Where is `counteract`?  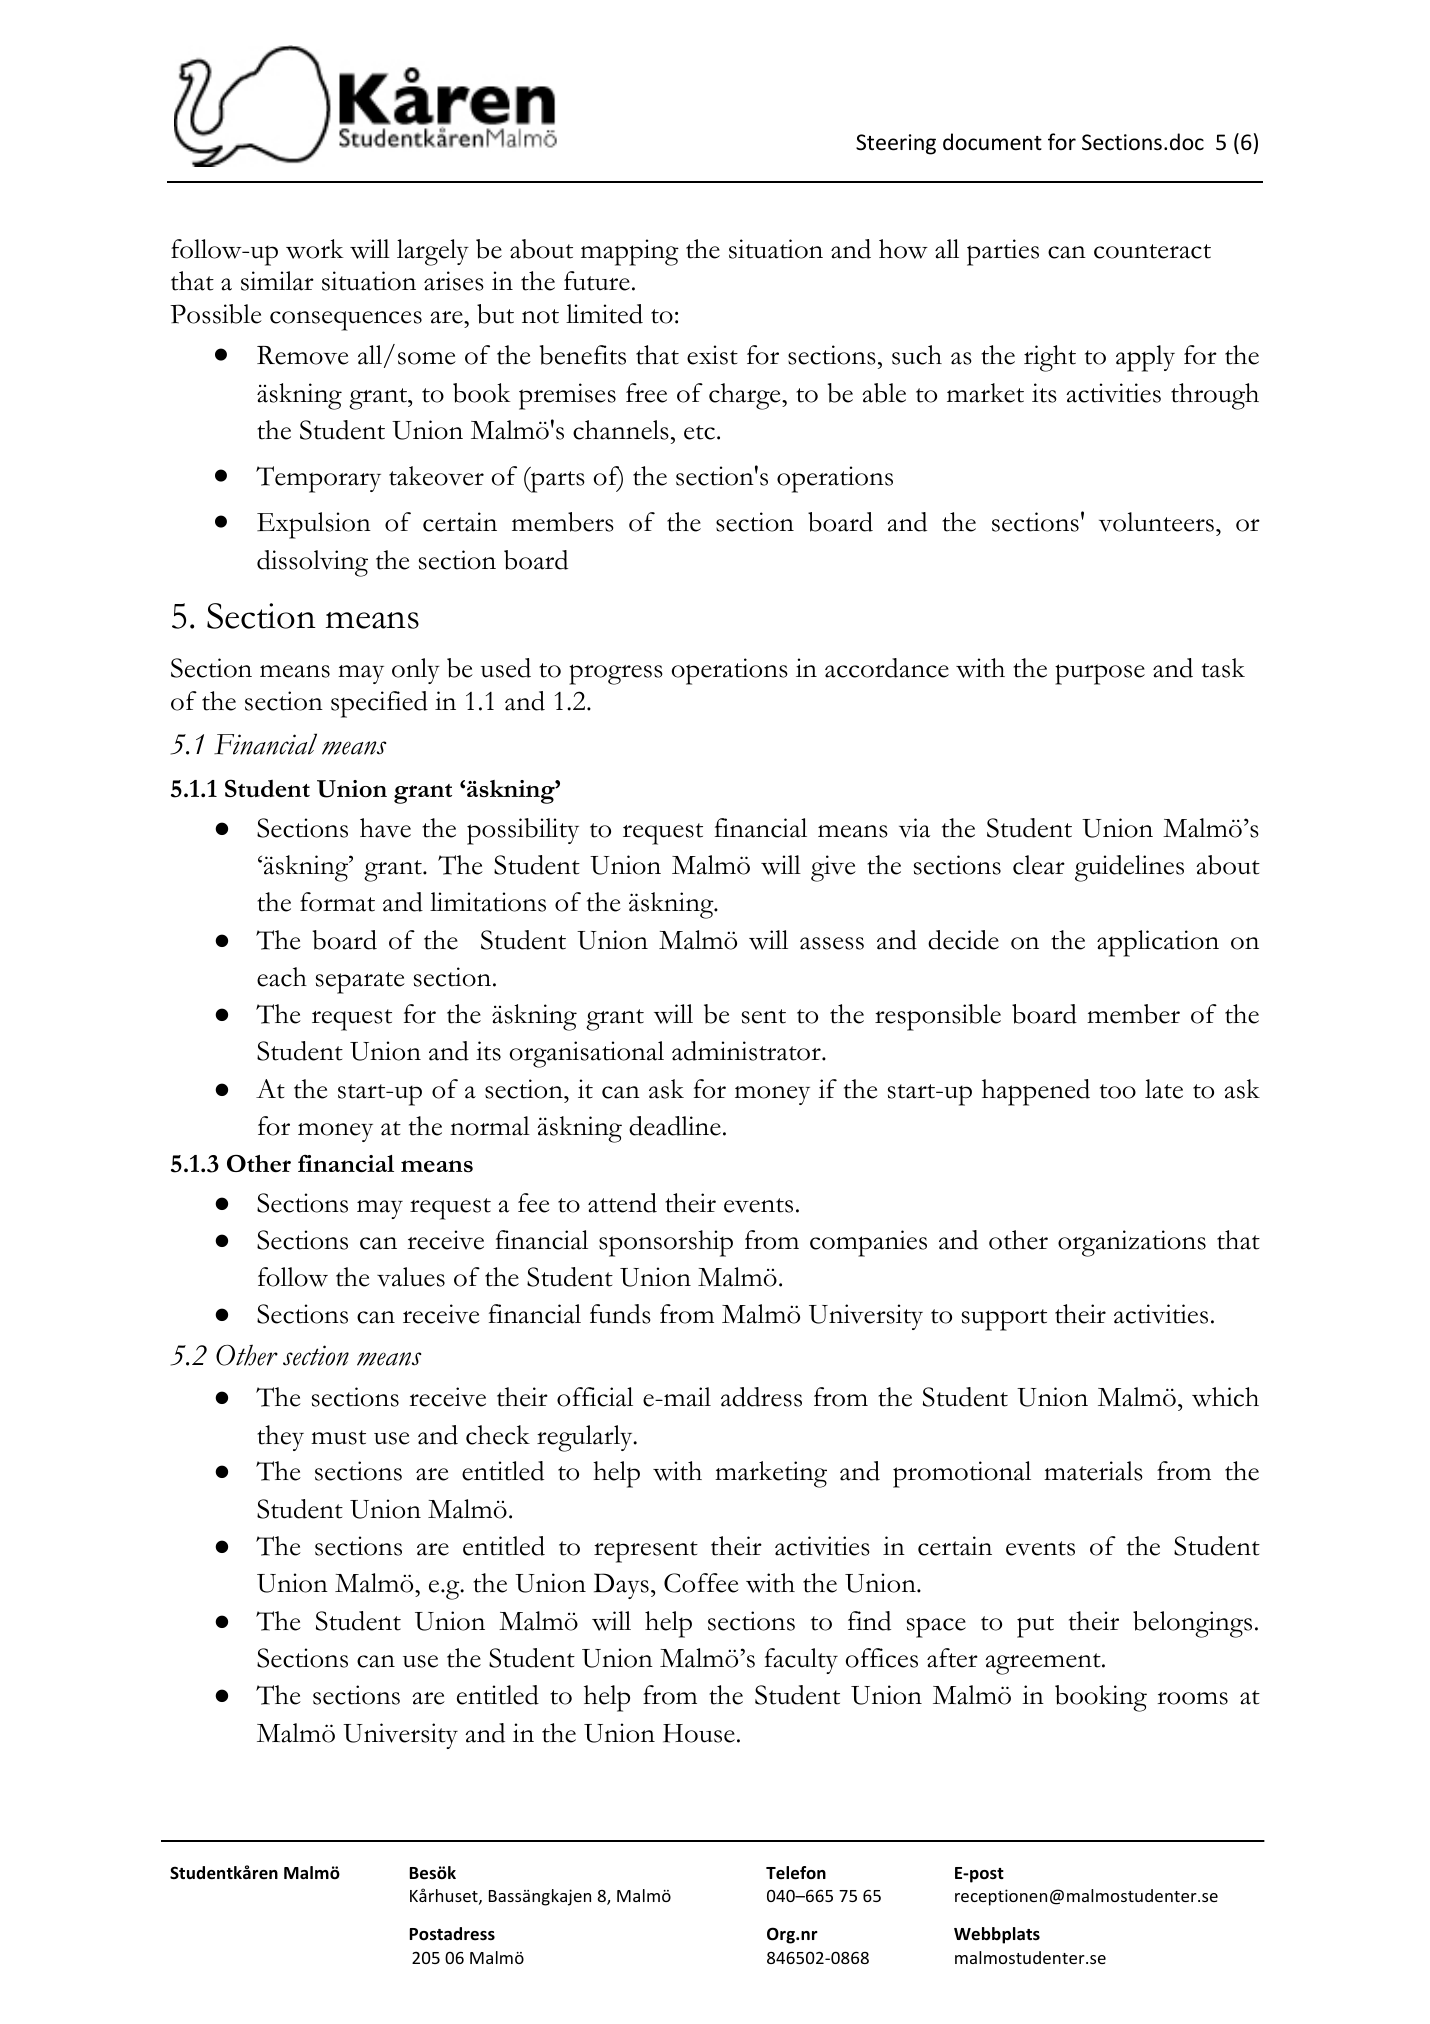 counteract is located at coordinates (1152, 251).
